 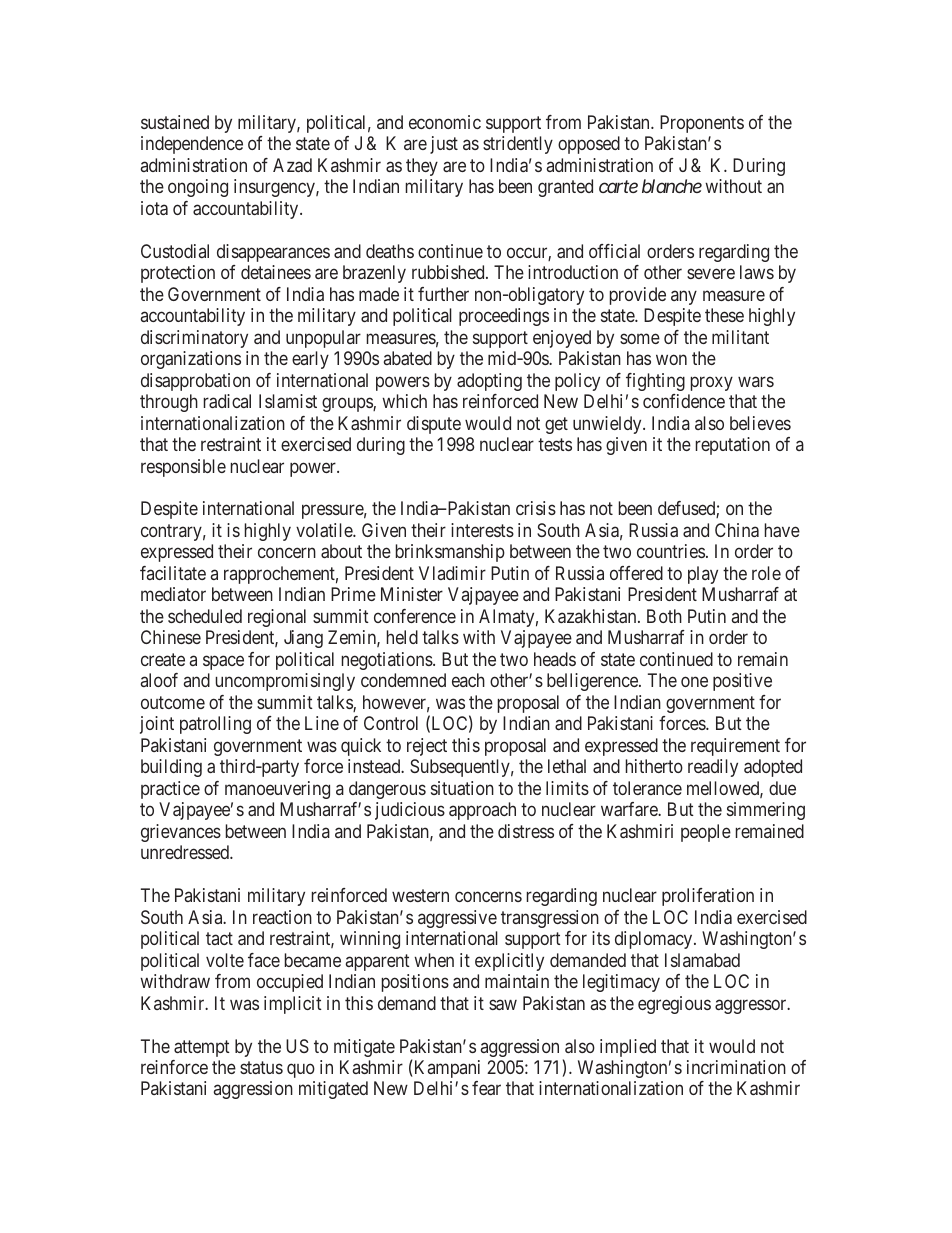 I want to click on Proponents, so click(x=702, y=124).
